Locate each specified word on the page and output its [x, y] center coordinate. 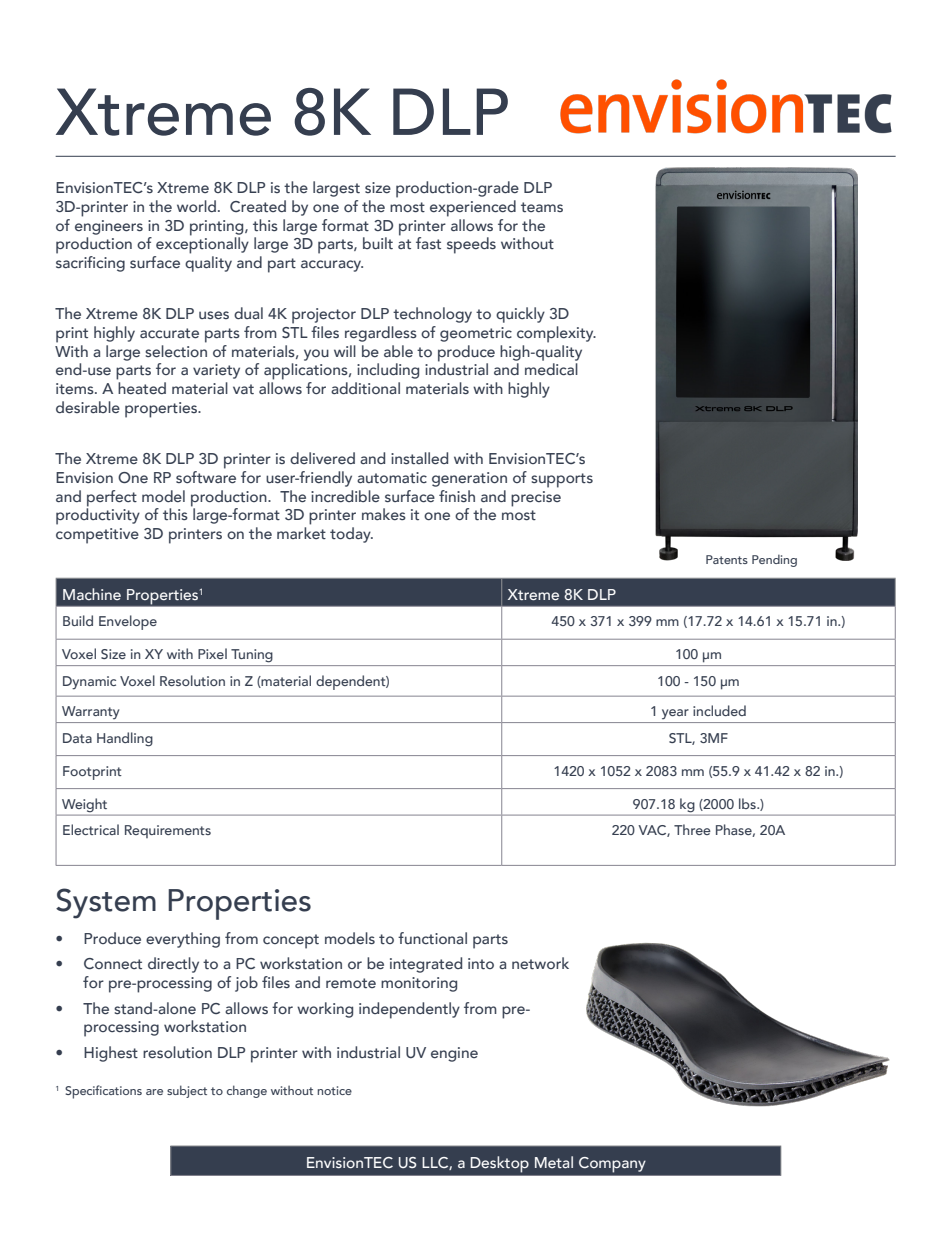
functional [432, 938]
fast [428, 243]
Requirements [168, 831]
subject [187, 1091]
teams [542, 207]
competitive [97, 536]
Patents [727, 559]
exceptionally [202, 244]
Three [692, 829]
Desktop [500, 1164]
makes [384, 514]
